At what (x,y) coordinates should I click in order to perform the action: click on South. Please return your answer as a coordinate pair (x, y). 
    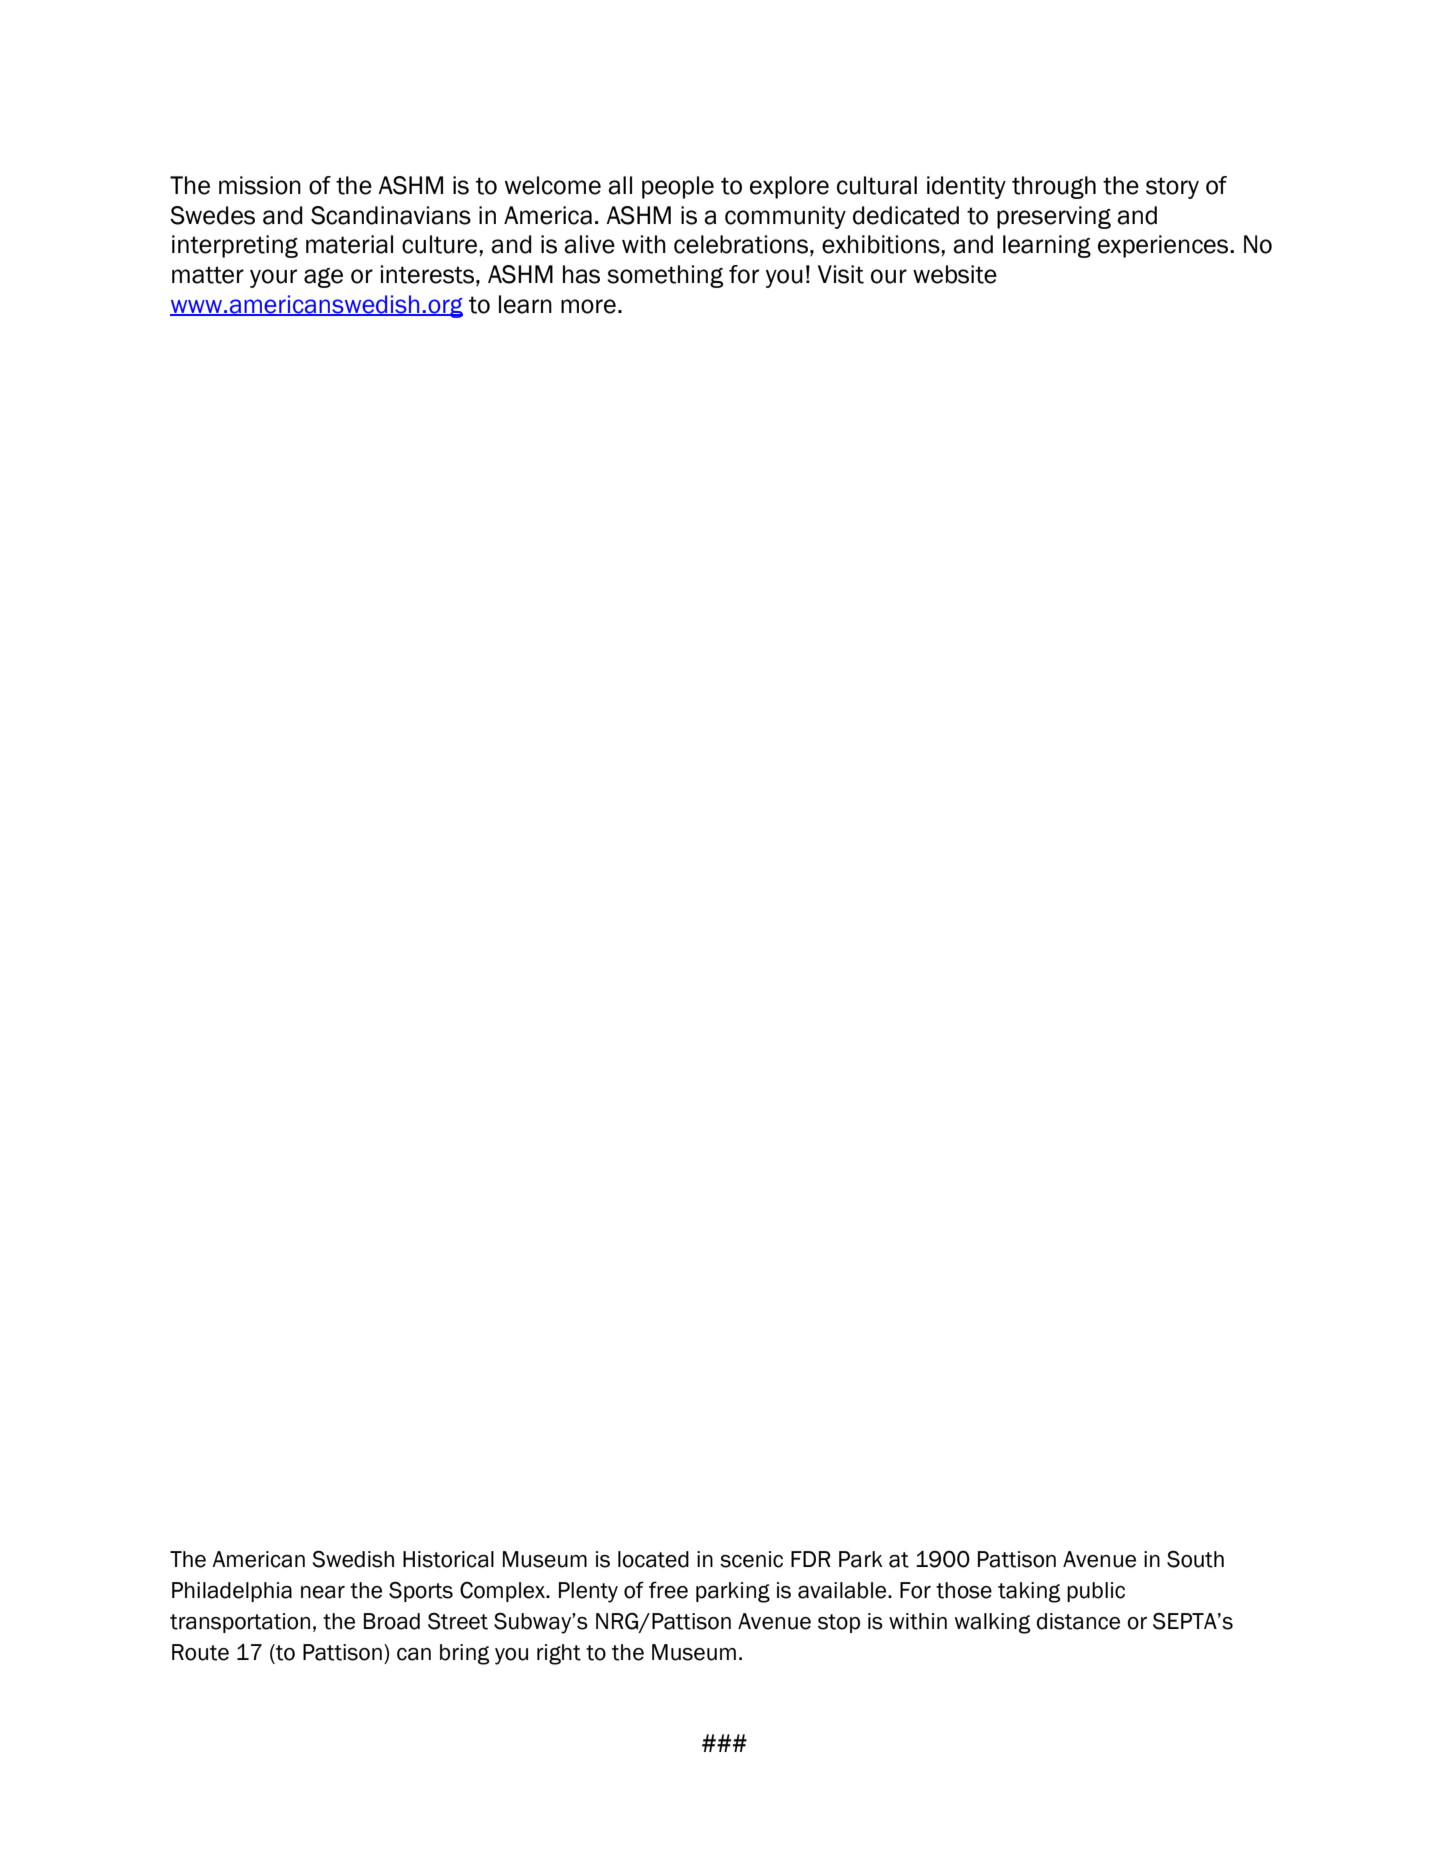
    Looking at the image, I should click on (1195, 1559).
